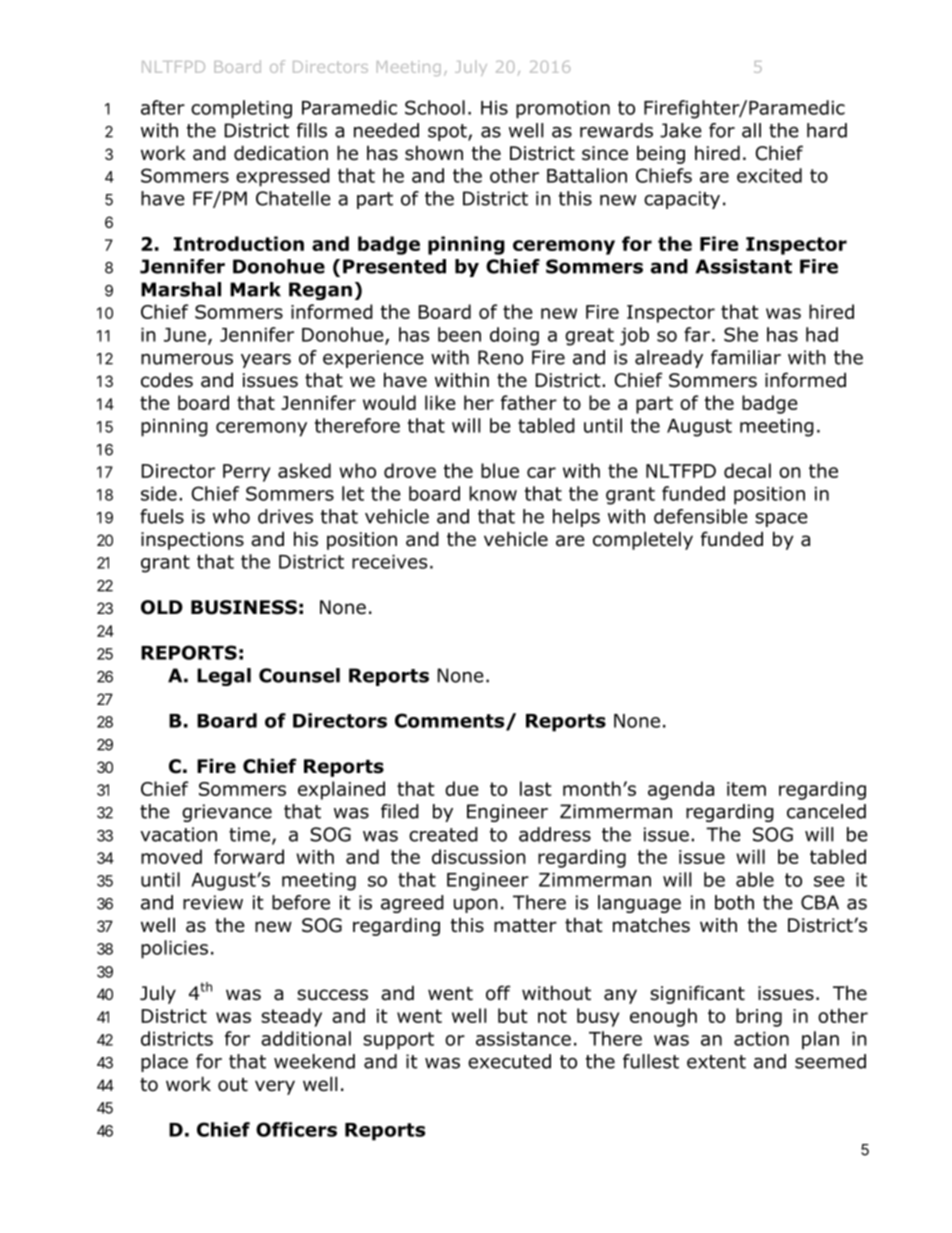 Image resolution: width=952 pixels, height=1233 pixels. Describe the element at coordinates (734, 902) in the image. I see `both` at that location.
